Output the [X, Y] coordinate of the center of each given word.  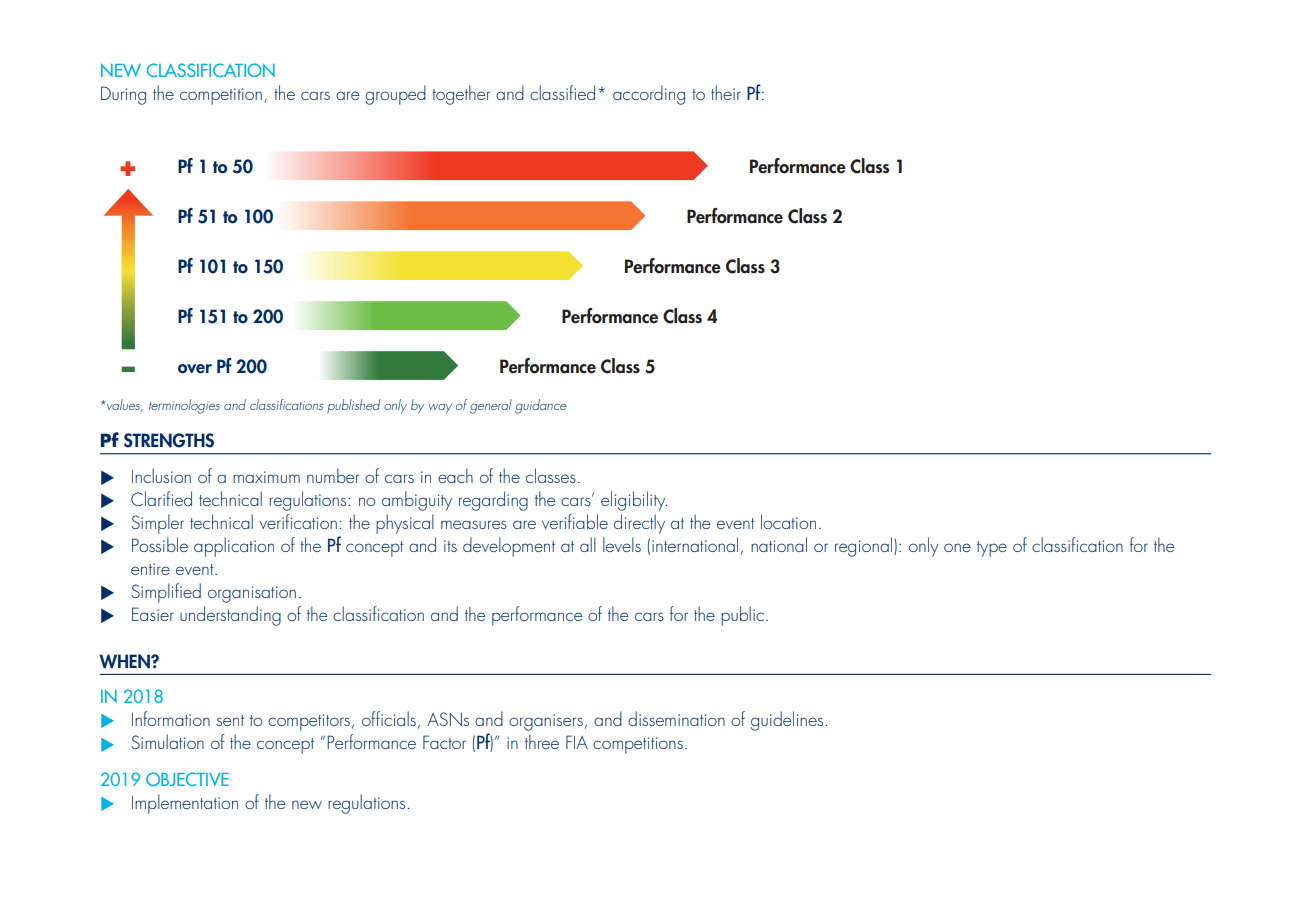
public [742, 616]
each [455, 475]
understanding [230, 616]
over [195, 369]
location [788, 521]
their [726, 92]
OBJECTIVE [187, 779]
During [123, 95]
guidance [541, 406]
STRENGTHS [169, 440]
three [542, 741]
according [649, 95]
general [491, 406]
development [509, 547]
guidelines [788, 721]
